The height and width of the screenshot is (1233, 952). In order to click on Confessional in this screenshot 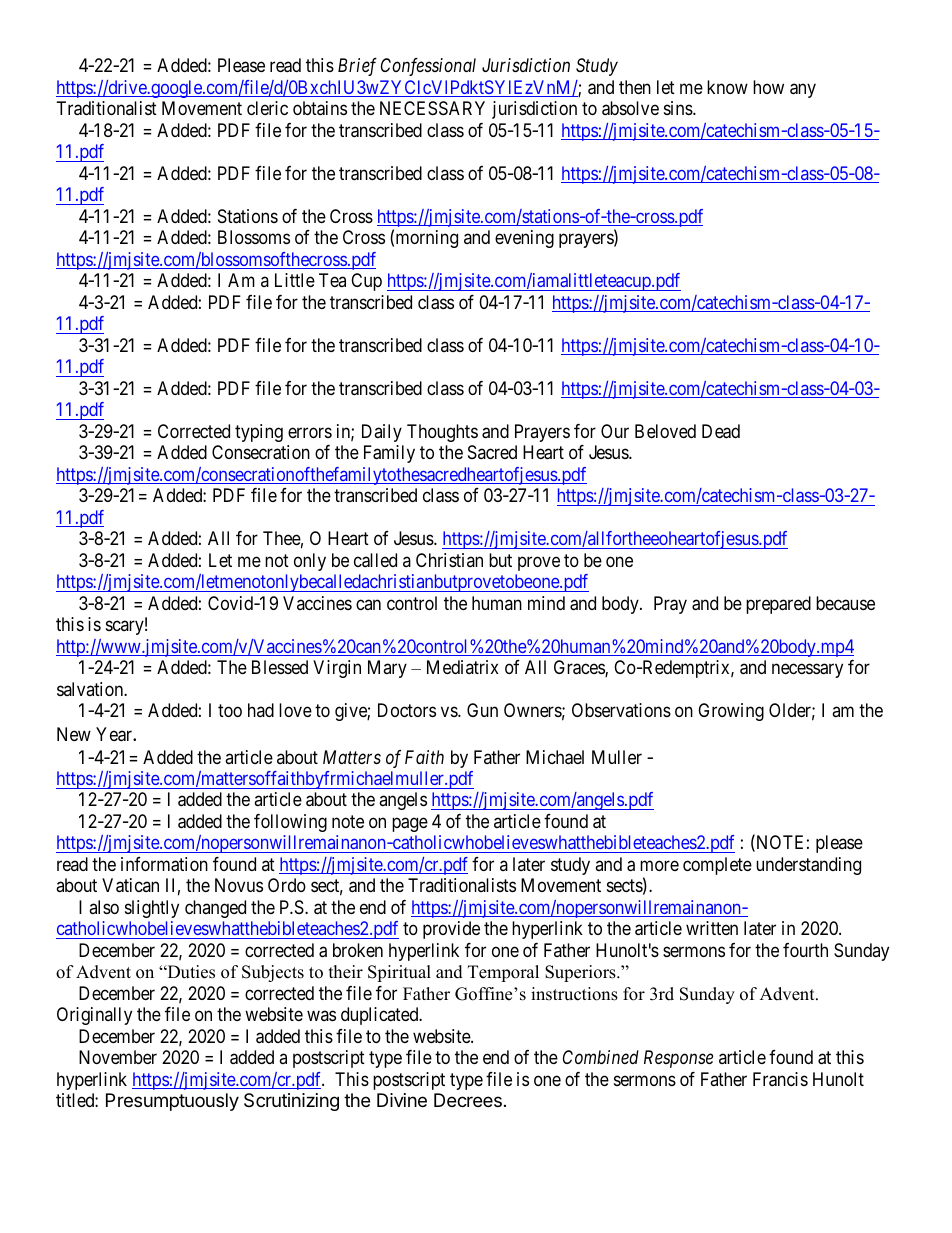, I will do `click(428, 67)`.
